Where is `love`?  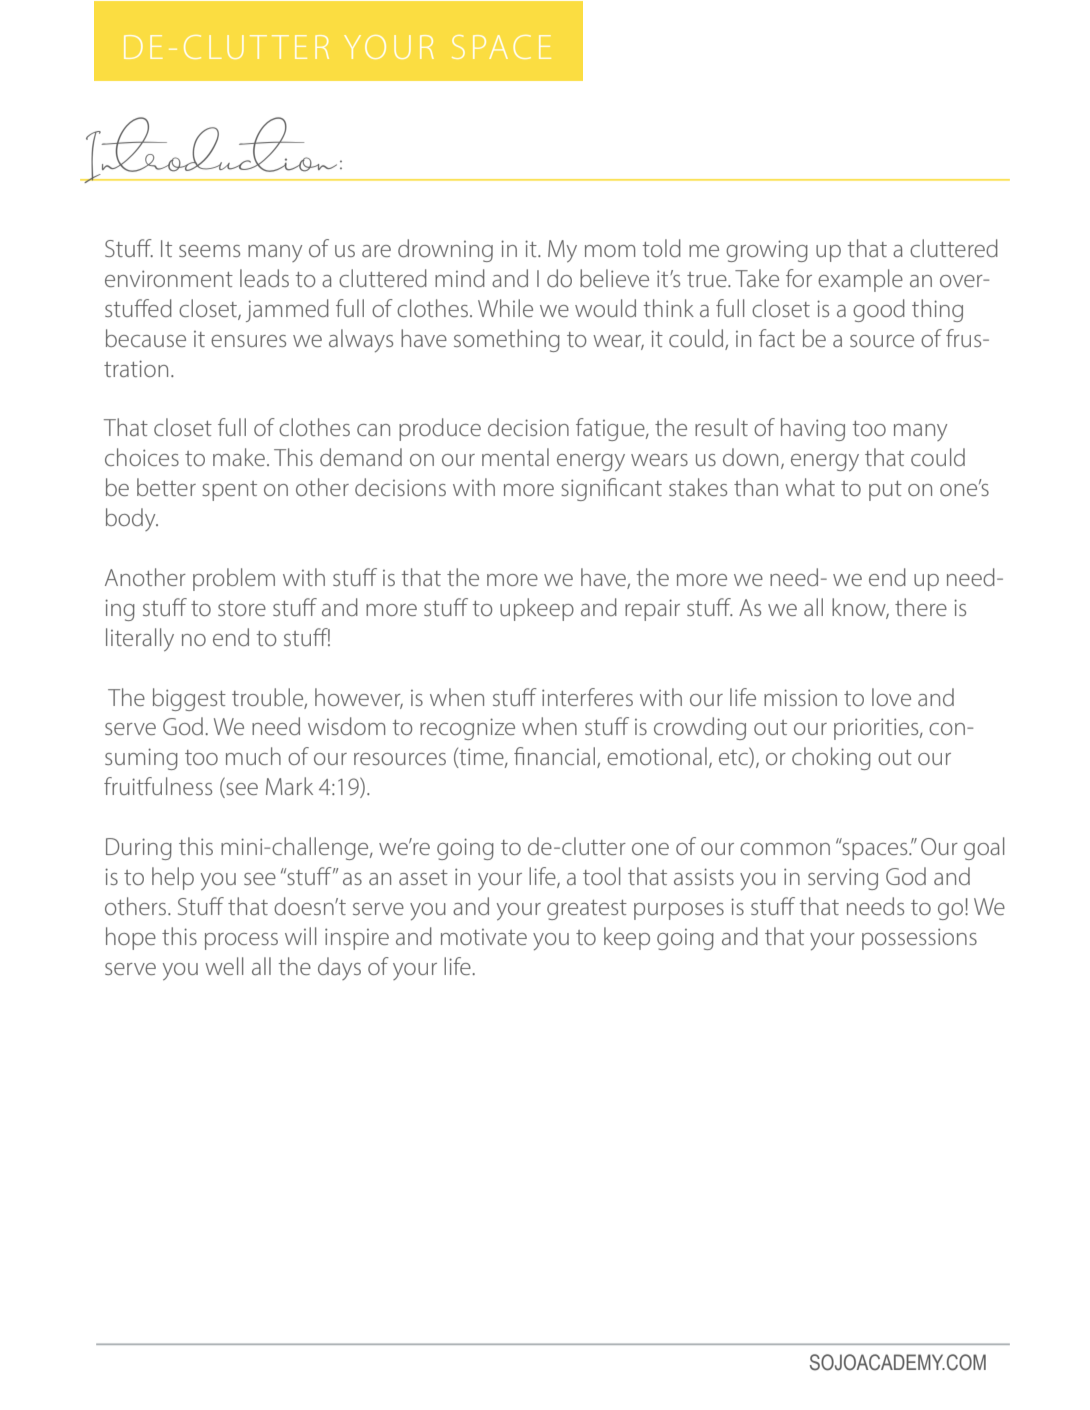
love is located at coordinates (891, 697).
